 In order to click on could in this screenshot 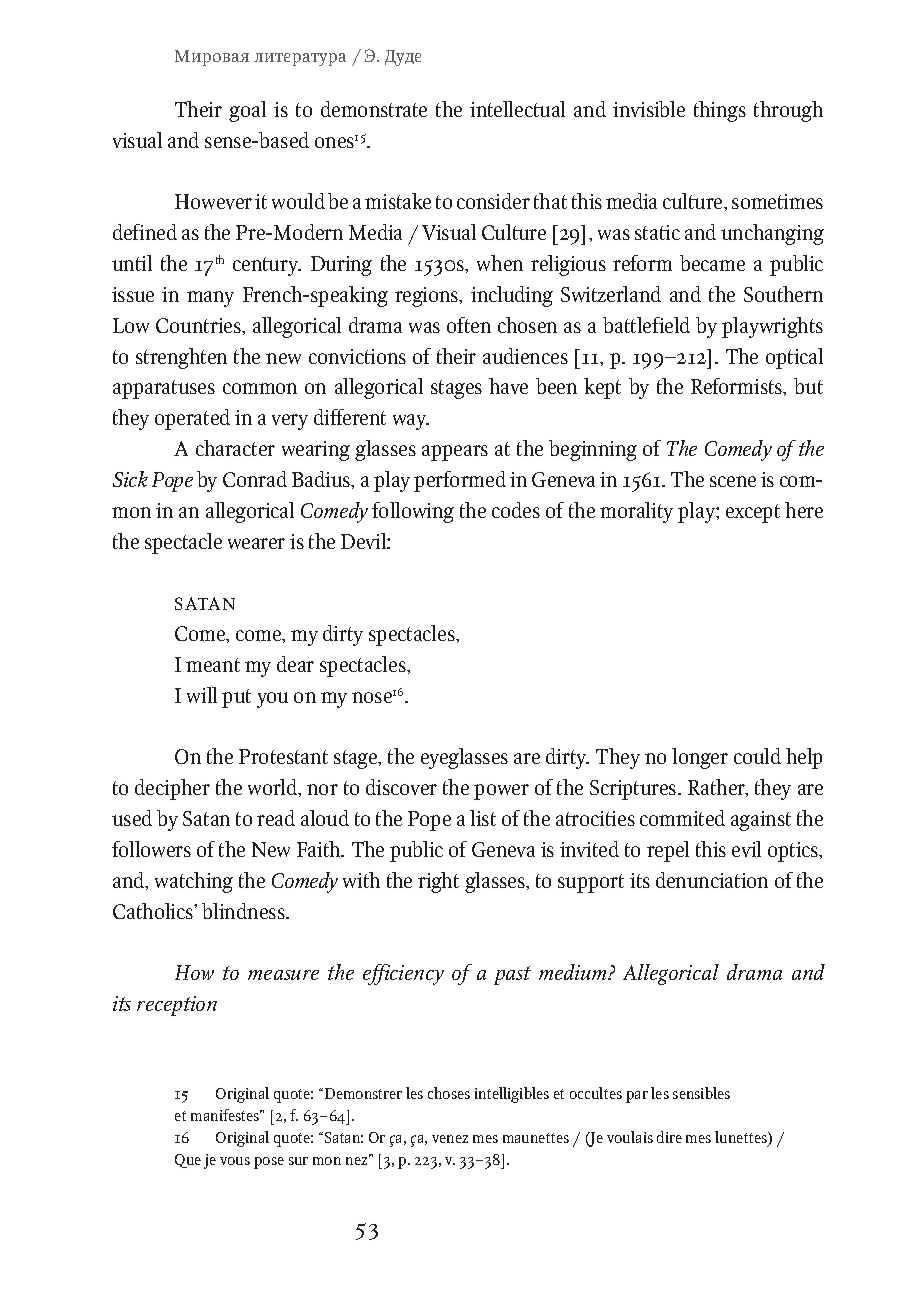, I will do `click(757, 756)`.
